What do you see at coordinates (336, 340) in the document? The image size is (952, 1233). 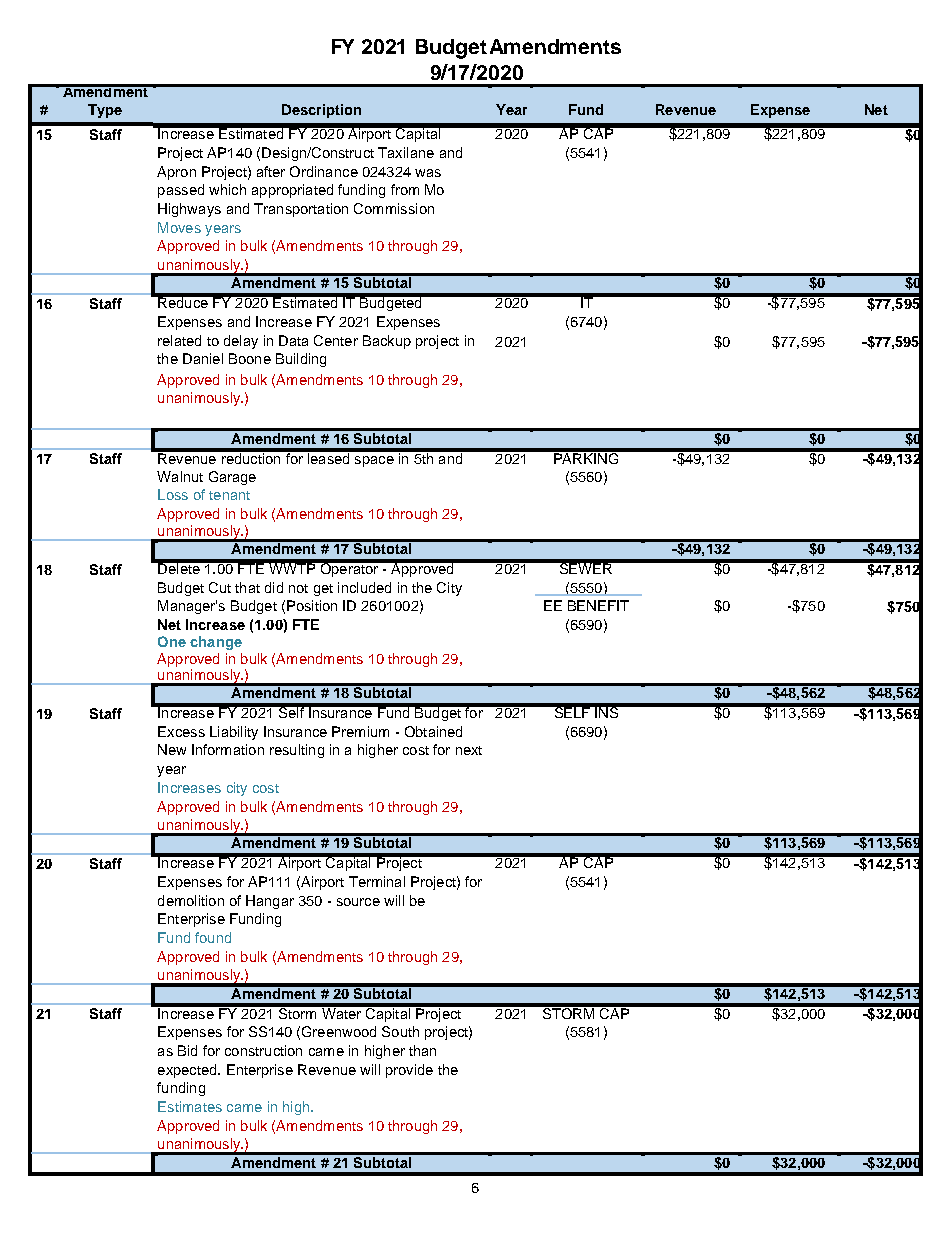 I see `Center` at bounding box center [336, 340].
